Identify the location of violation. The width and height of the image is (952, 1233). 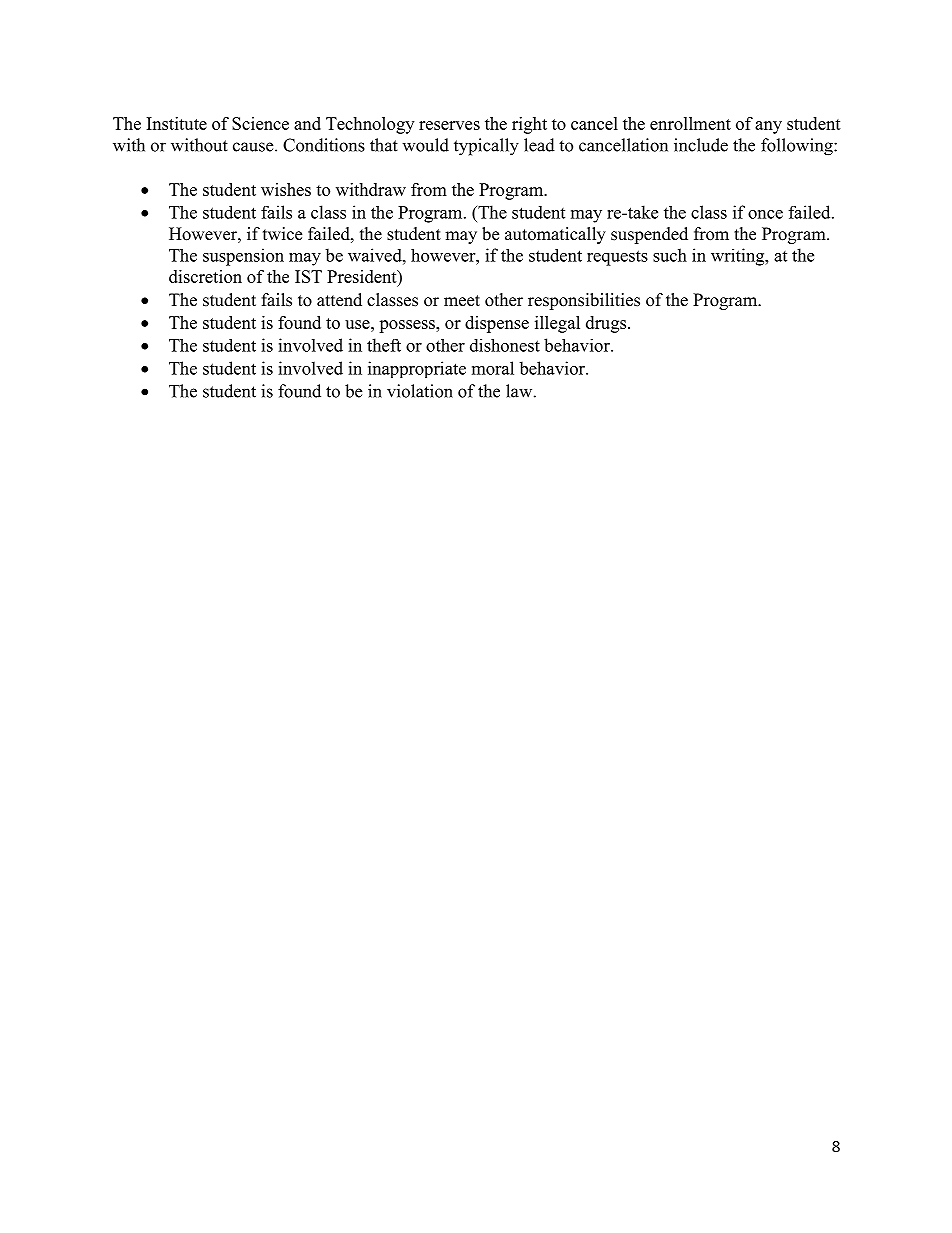
(420, 391).
